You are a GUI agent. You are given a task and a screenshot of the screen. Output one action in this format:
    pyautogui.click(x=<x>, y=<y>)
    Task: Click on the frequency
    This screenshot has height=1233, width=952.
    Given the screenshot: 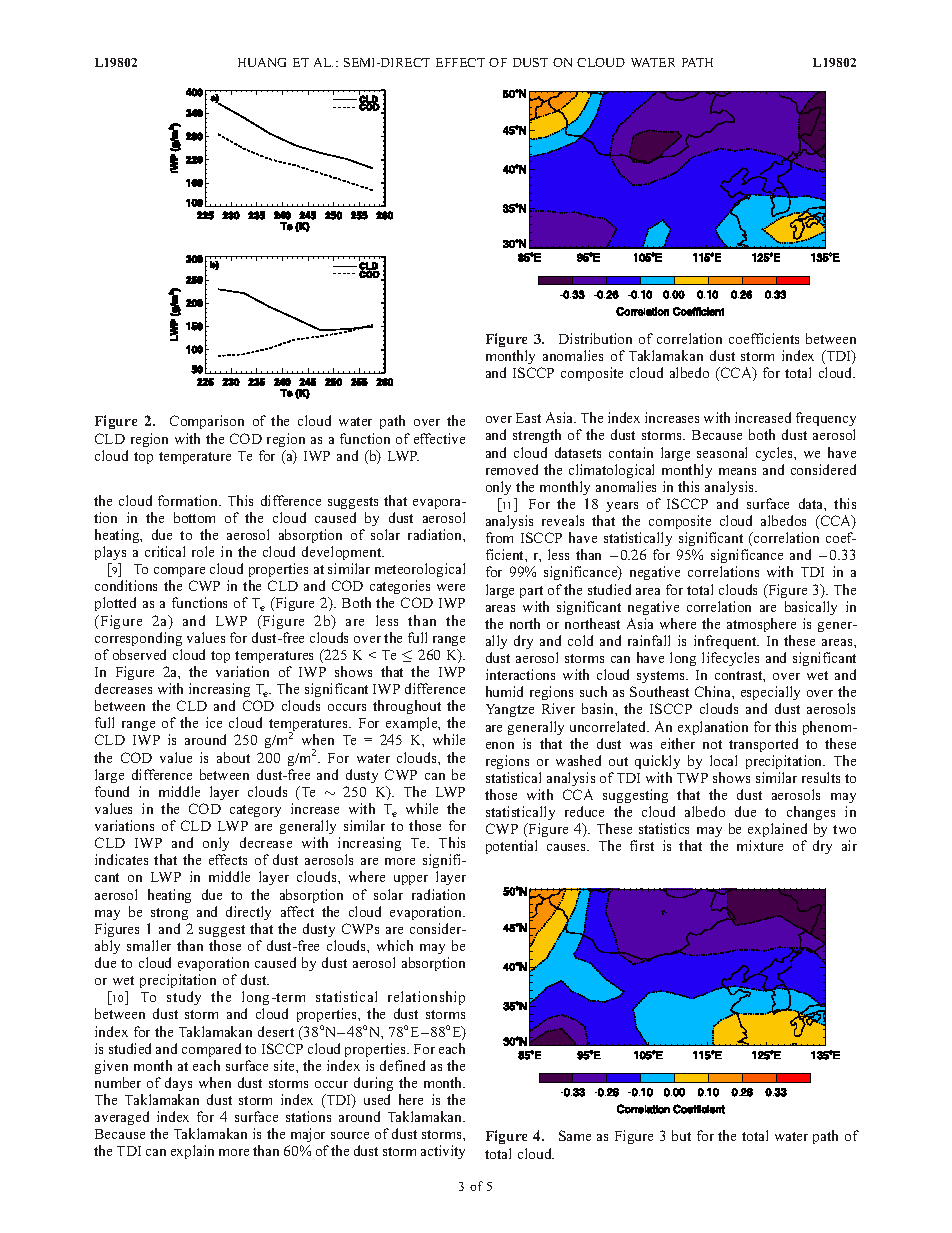 What is the action you would take?
    pyautogui.click(x=826, y=421)
